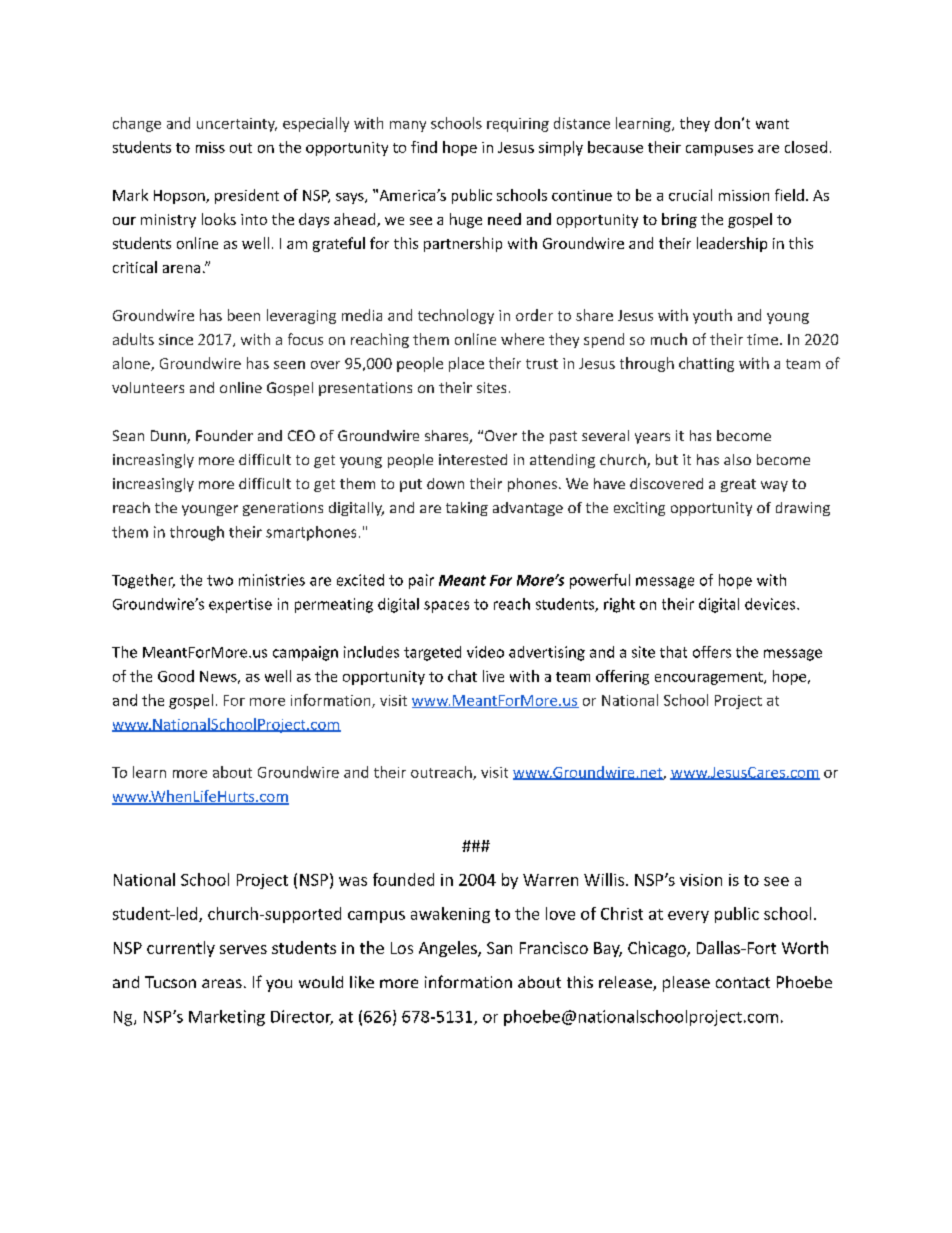 The image size is (952, 1233). Describe the element at coordinates (424, 147) in the image. I see `find` at that location.
